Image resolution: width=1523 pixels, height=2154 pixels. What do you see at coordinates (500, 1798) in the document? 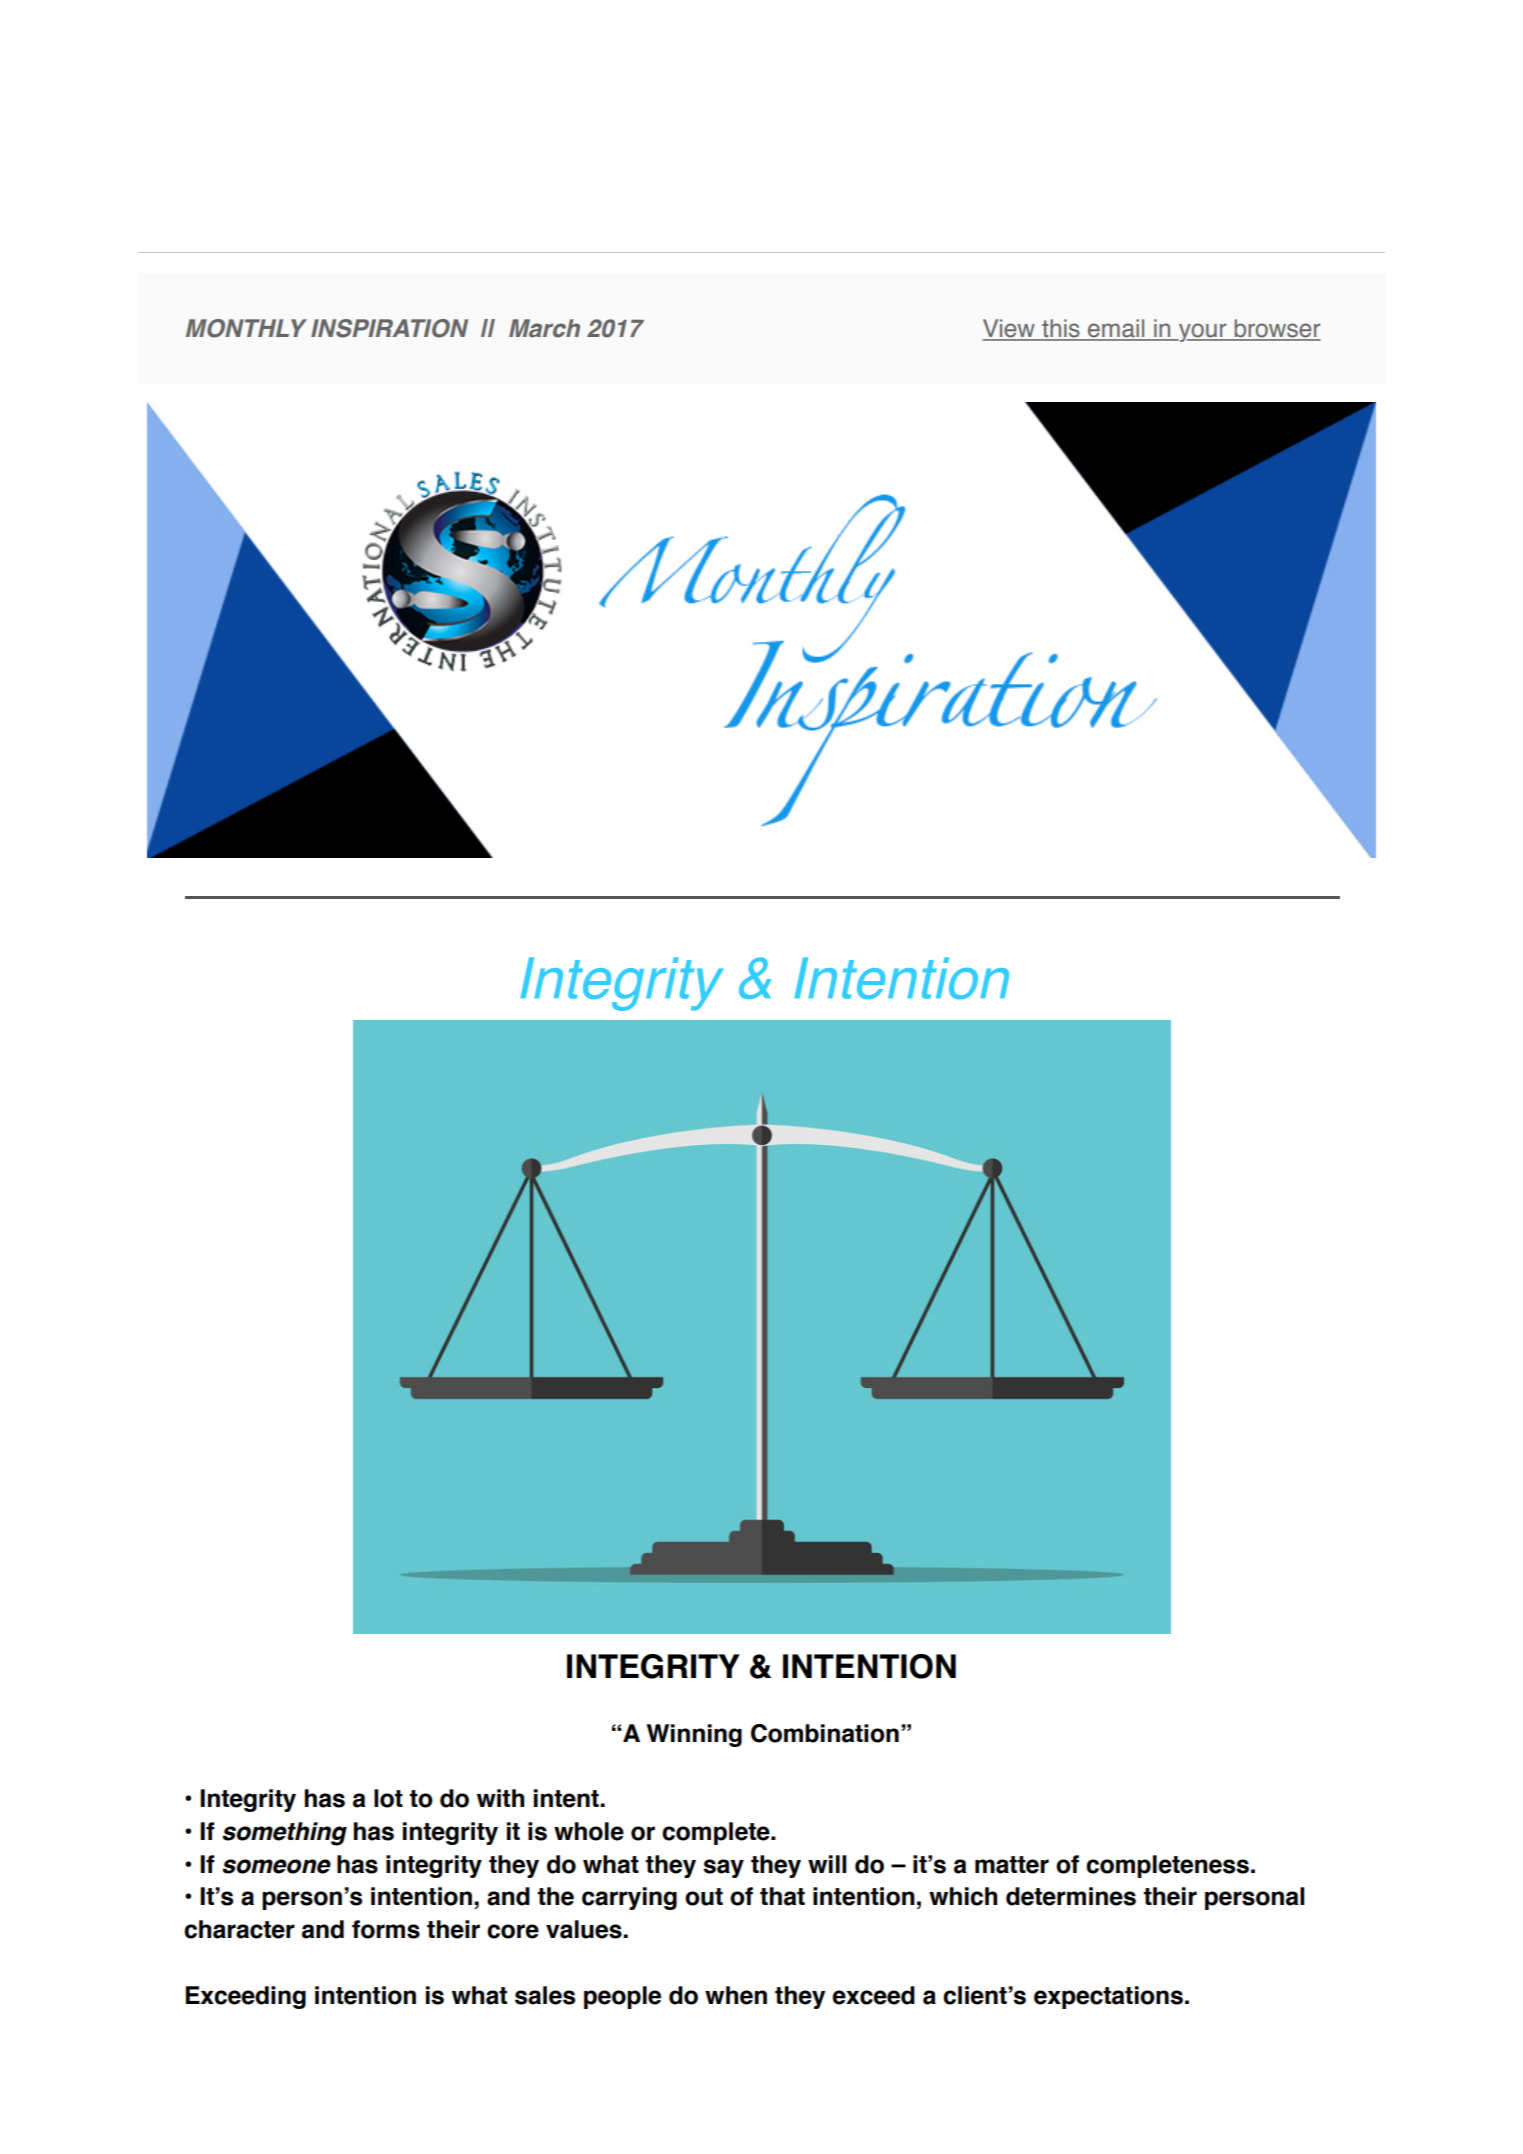
I see `with` at bounding box center [500, 1798].
